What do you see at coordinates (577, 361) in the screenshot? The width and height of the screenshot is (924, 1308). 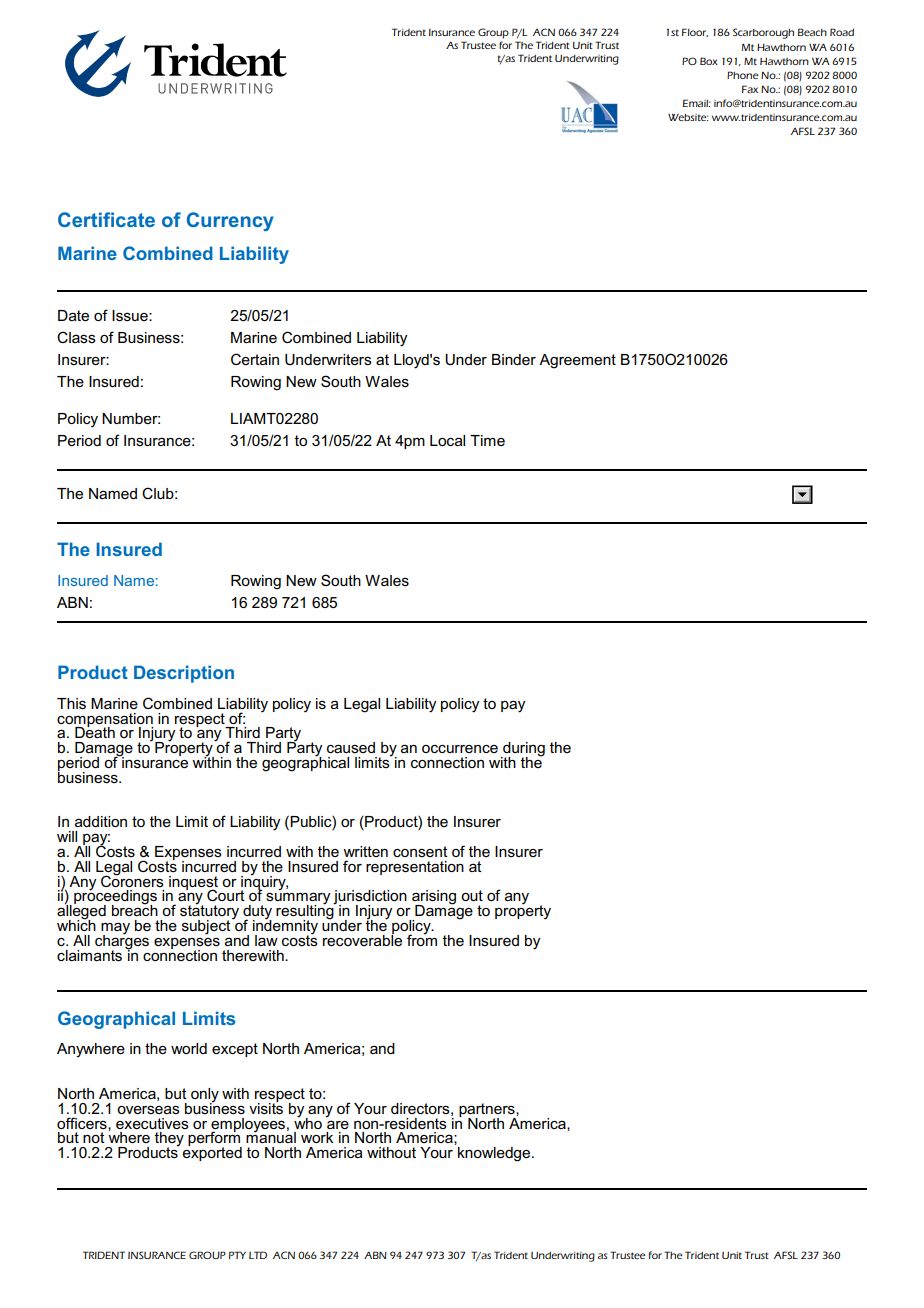 I see `Agreement` at bounding box center [577, 361].
